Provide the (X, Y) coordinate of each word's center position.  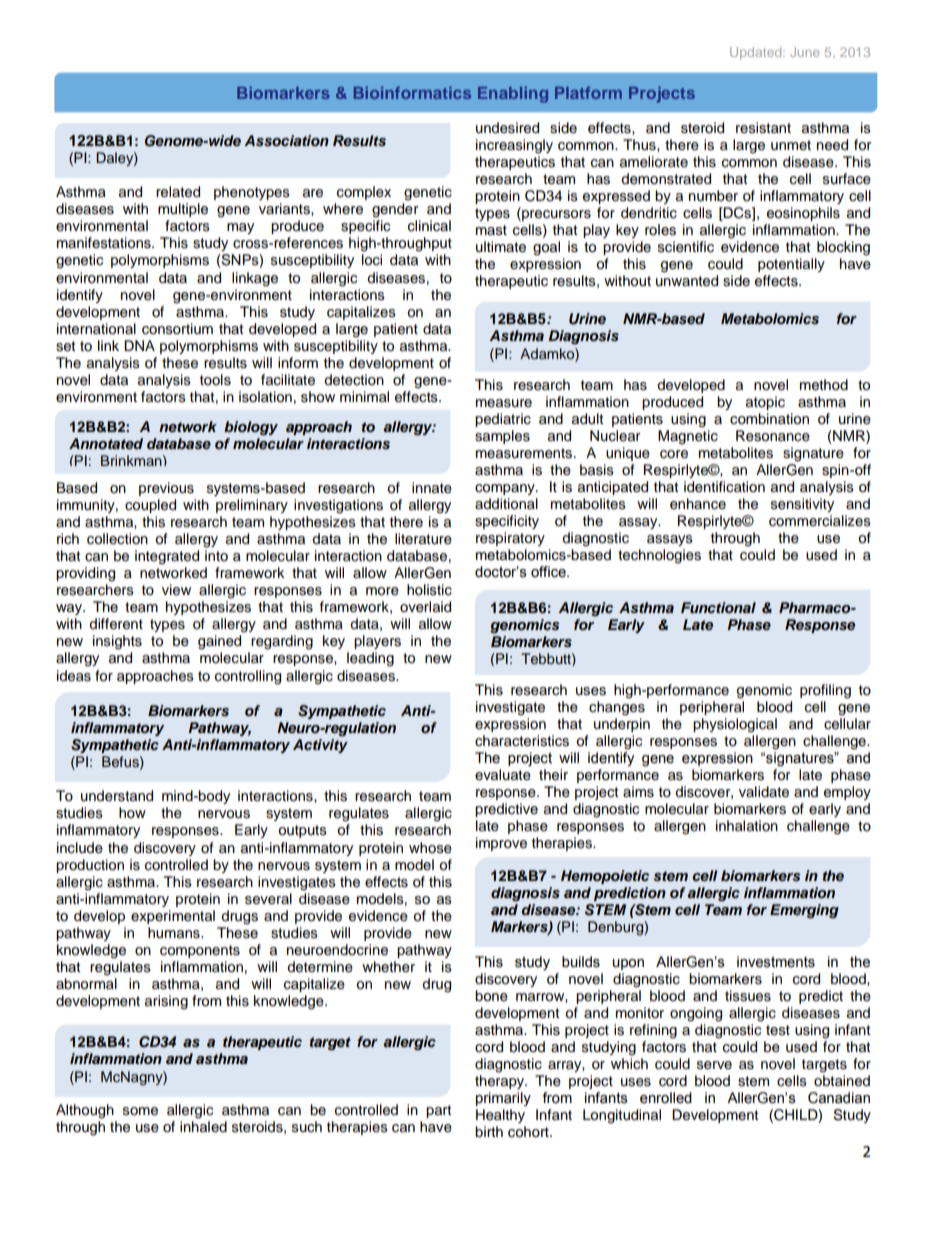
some (140, 1111)
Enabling (513, 94)
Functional (718, 607)
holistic (429, 590)
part (438, 1111)
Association (286, 140)
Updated (757, 53)
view (176, 590)
